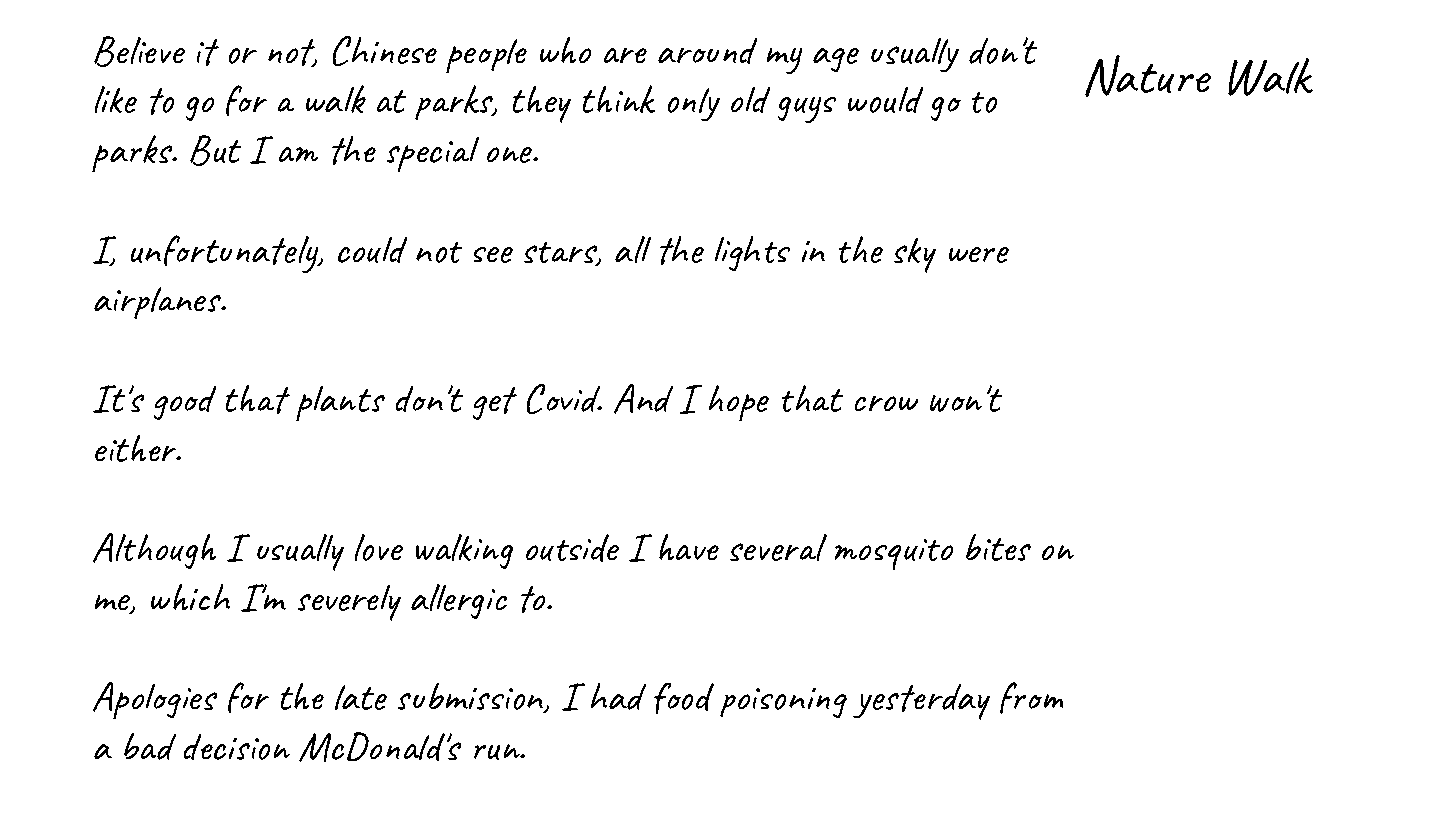 The width and height of the screenshot is (1456, 819). Describe the element at coordinates (185, 403) in the screenshot. I see `good` at that location.
